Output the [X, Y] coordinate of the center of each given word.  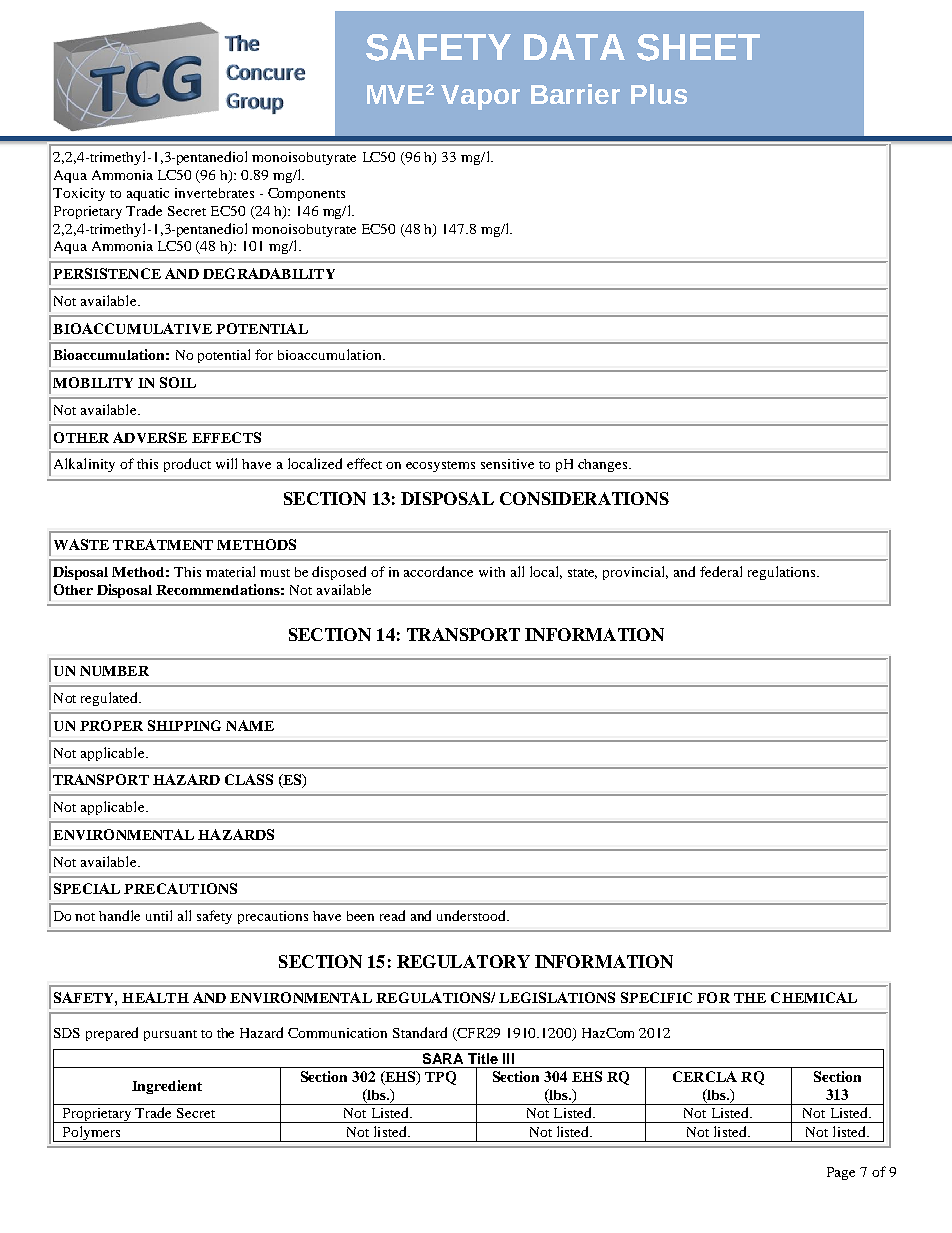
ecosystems [440, 466]
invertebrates [214, 193]
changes [604, 465]
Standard [420, 1032]
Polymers [91, 1134]
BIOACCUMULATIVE [132, 328]
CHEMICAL [814, 997]
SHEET [698, 47]
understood [472, 915]
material [230, 571]
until [159, 915]
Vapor [480, 97]
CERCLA [705, 1076]
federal [721, 571]
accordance [438, 571]
